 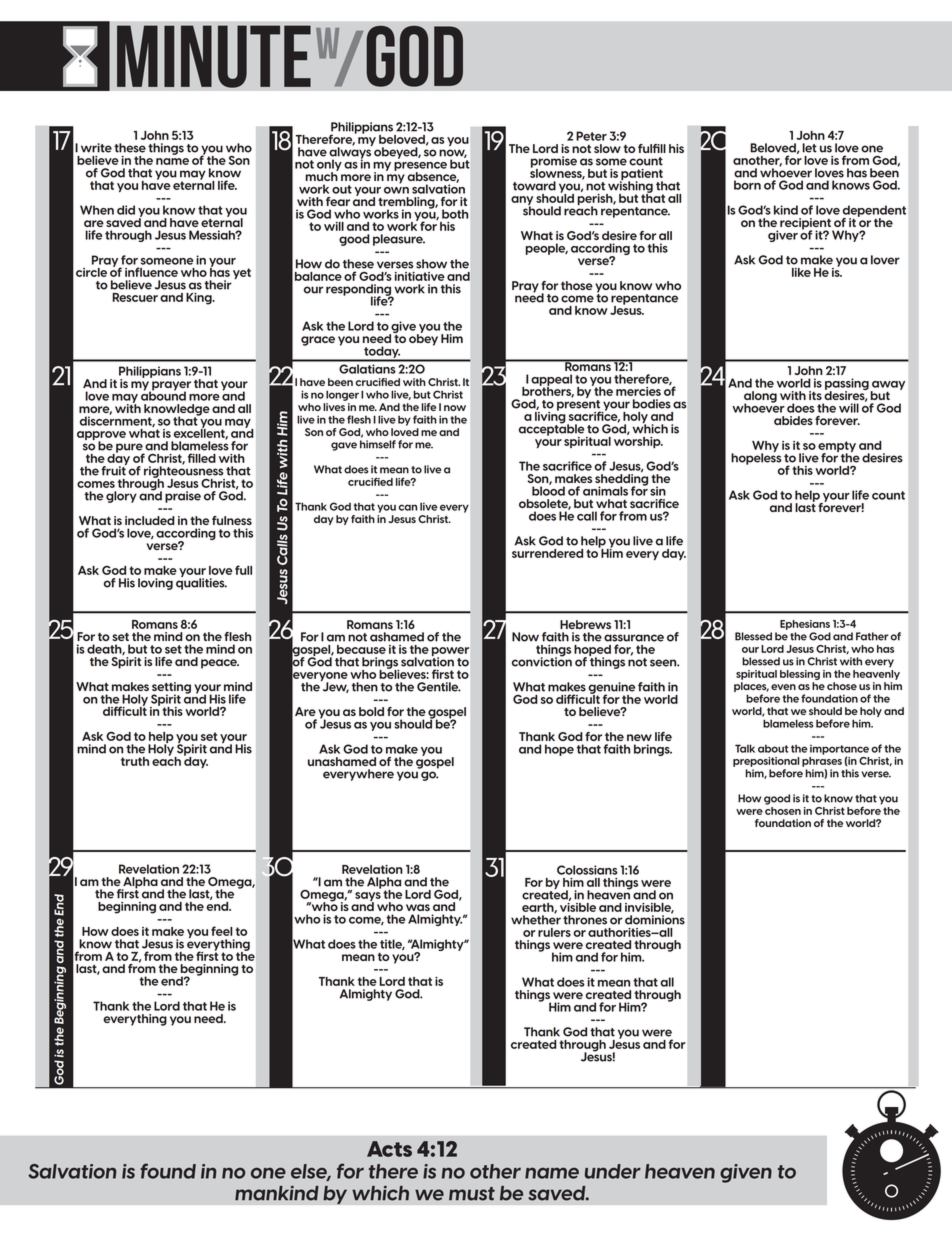 What do you see at coordinates (536, 919) in the screenshot?
I see `whether` at bounding box center [536, 919].
